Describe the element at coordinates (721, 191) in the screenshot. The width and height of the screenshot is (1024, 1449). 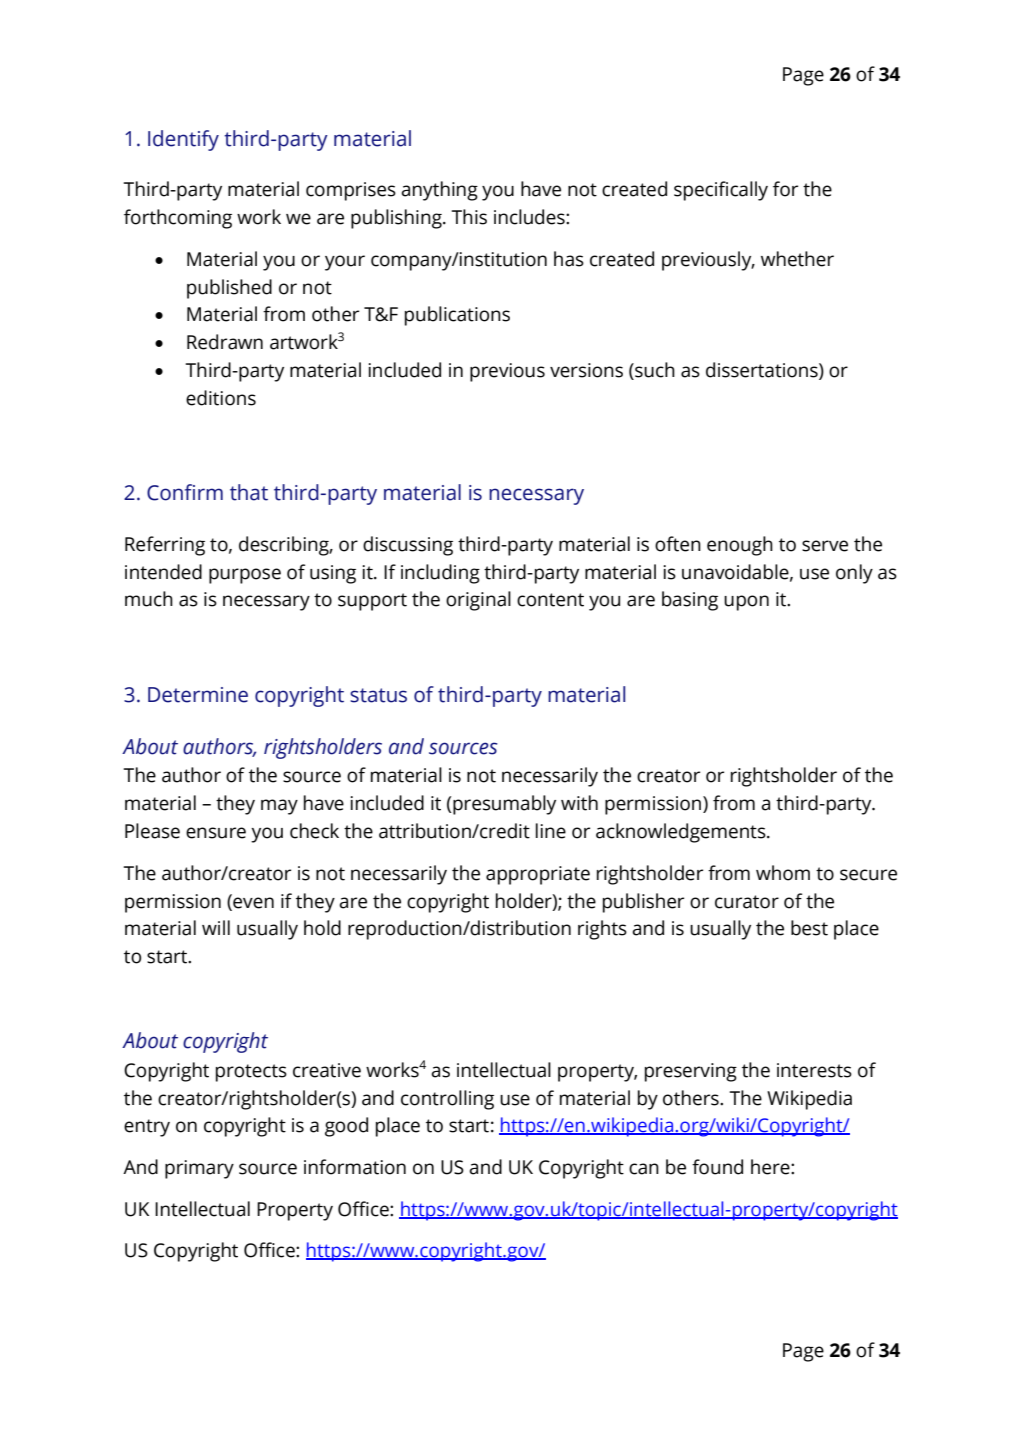
I see `specifically` at that location.
